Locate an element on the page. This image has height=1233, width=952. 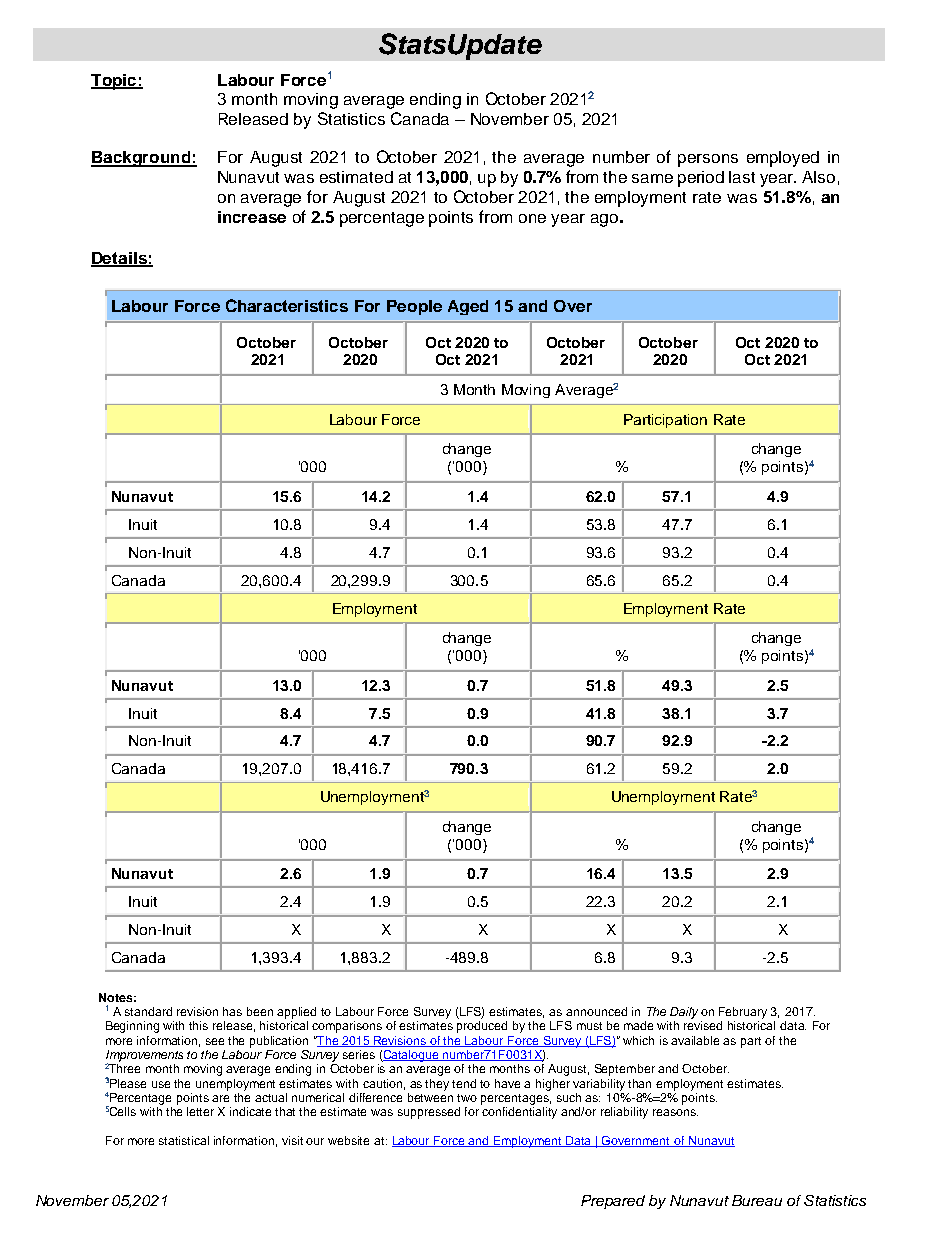
persons is located at coordinates (708, 160).
